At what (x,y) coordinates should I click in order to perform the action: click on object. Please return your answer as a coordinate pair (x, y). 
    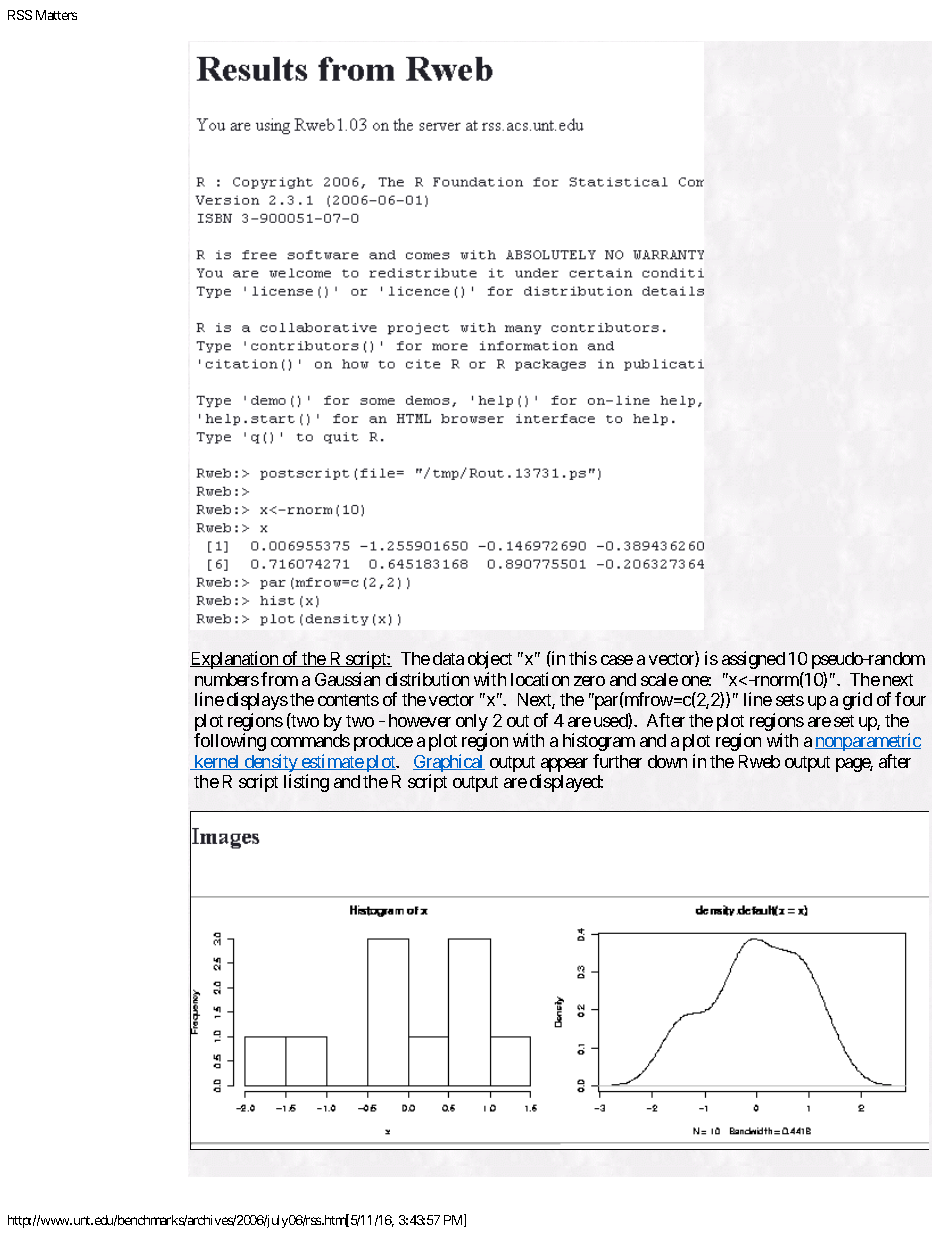
    Looking at the image, I should click on (490, 660).
